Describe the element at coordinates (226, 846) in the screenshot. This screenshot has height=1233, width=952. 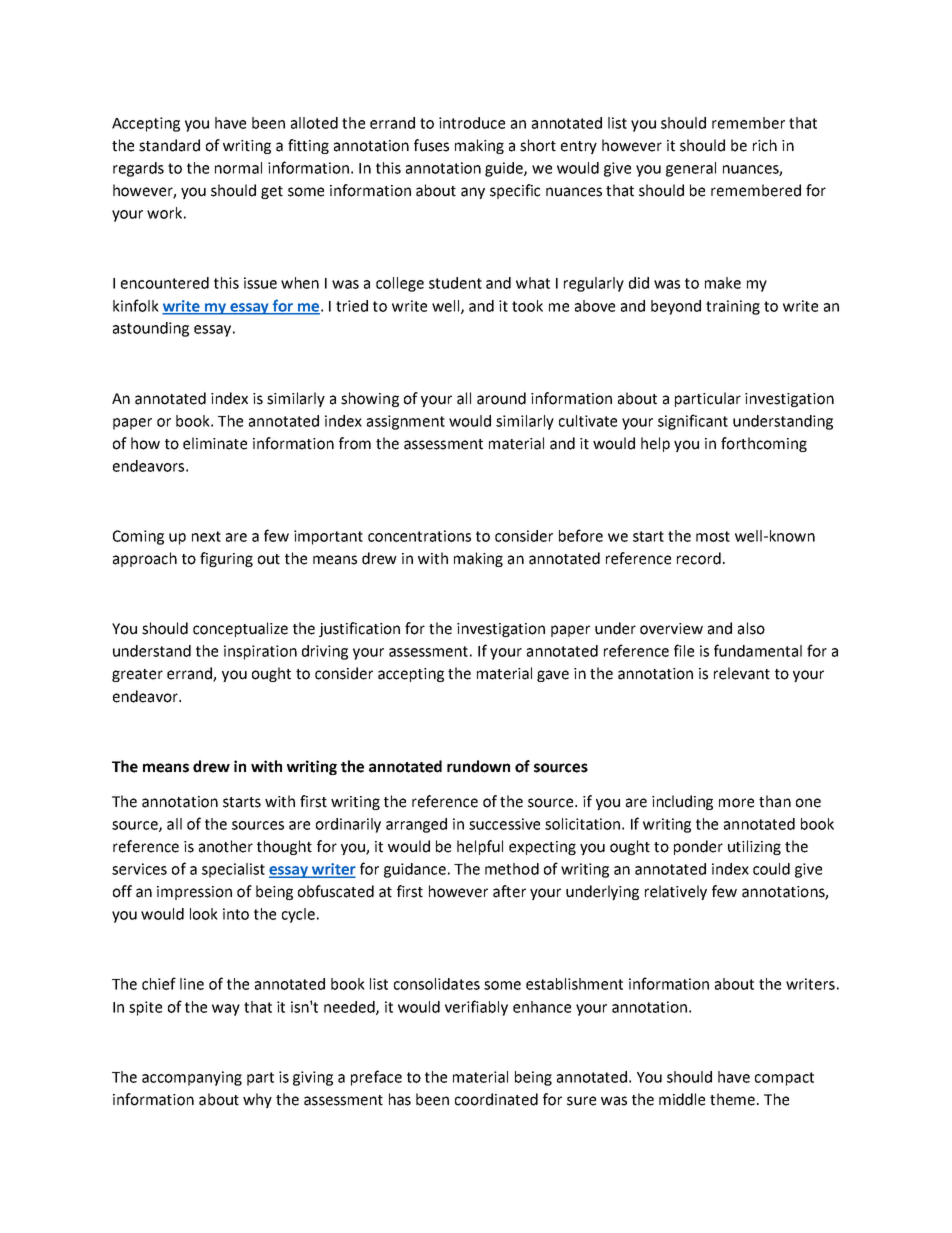
I see `another` at that location.
